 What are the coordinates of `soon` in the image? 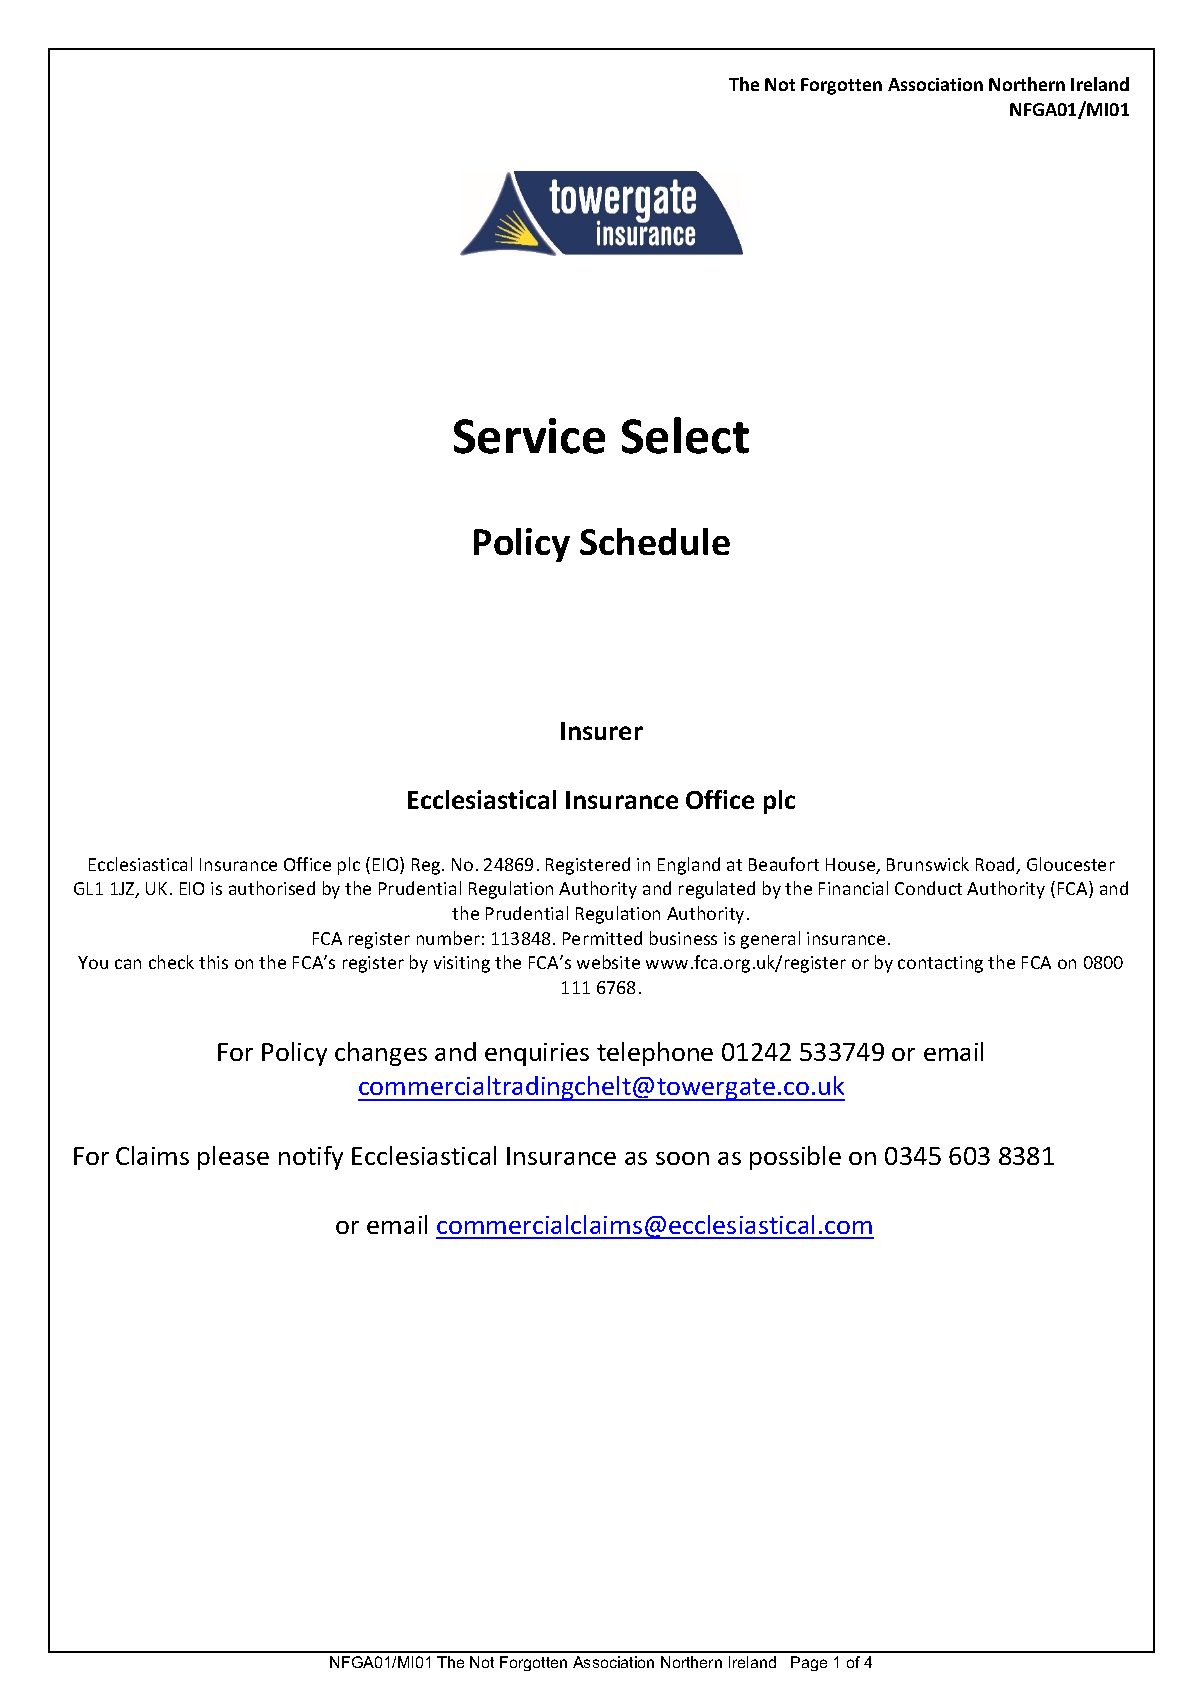 It's located at (682, 1158).
